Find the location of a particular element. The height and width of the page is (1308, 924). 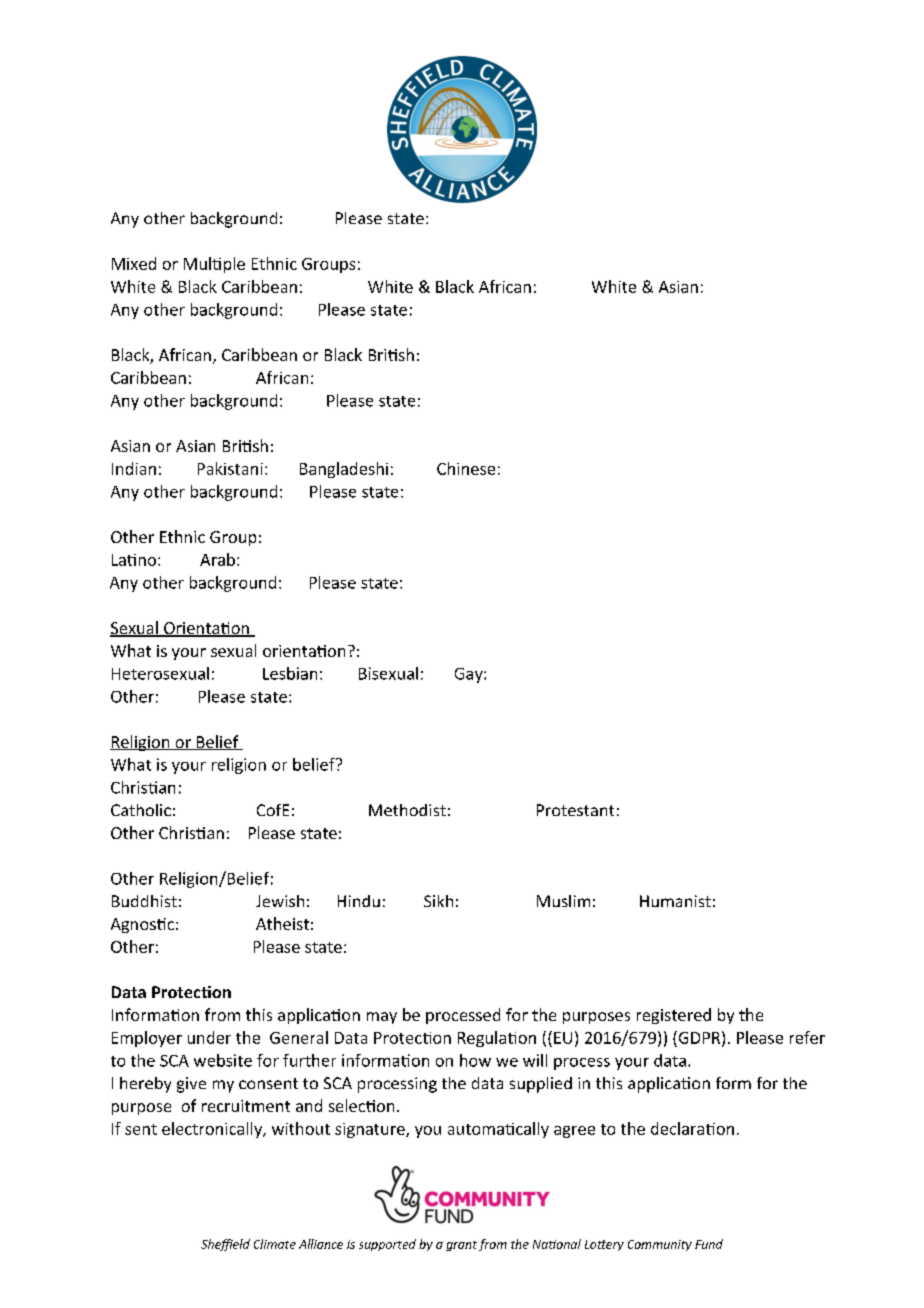

Jewish is located at coordinates (280, 901).
